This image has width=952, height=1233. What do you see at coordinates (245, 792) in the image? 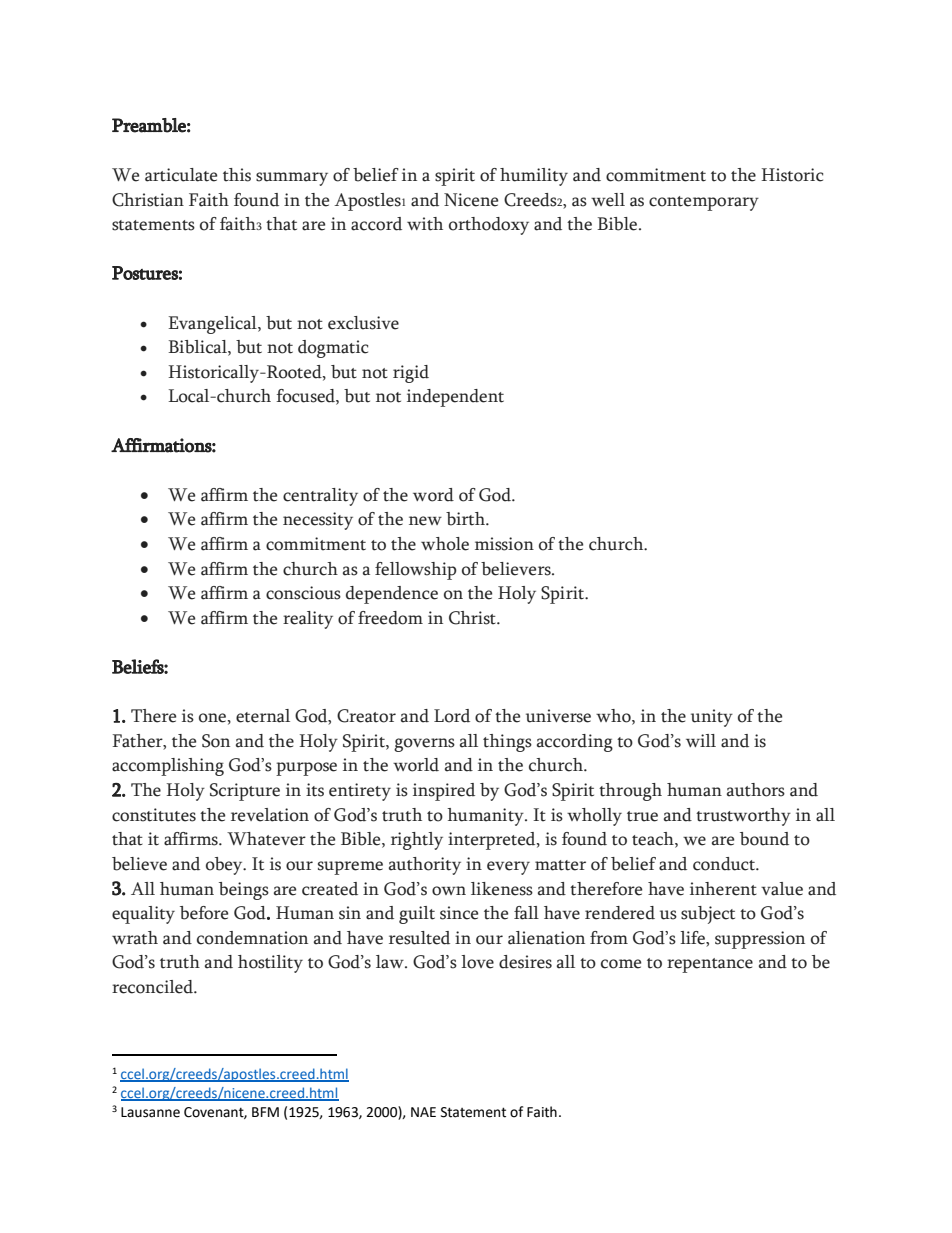
I see `Scripture` at bounding box center [245, 792].
